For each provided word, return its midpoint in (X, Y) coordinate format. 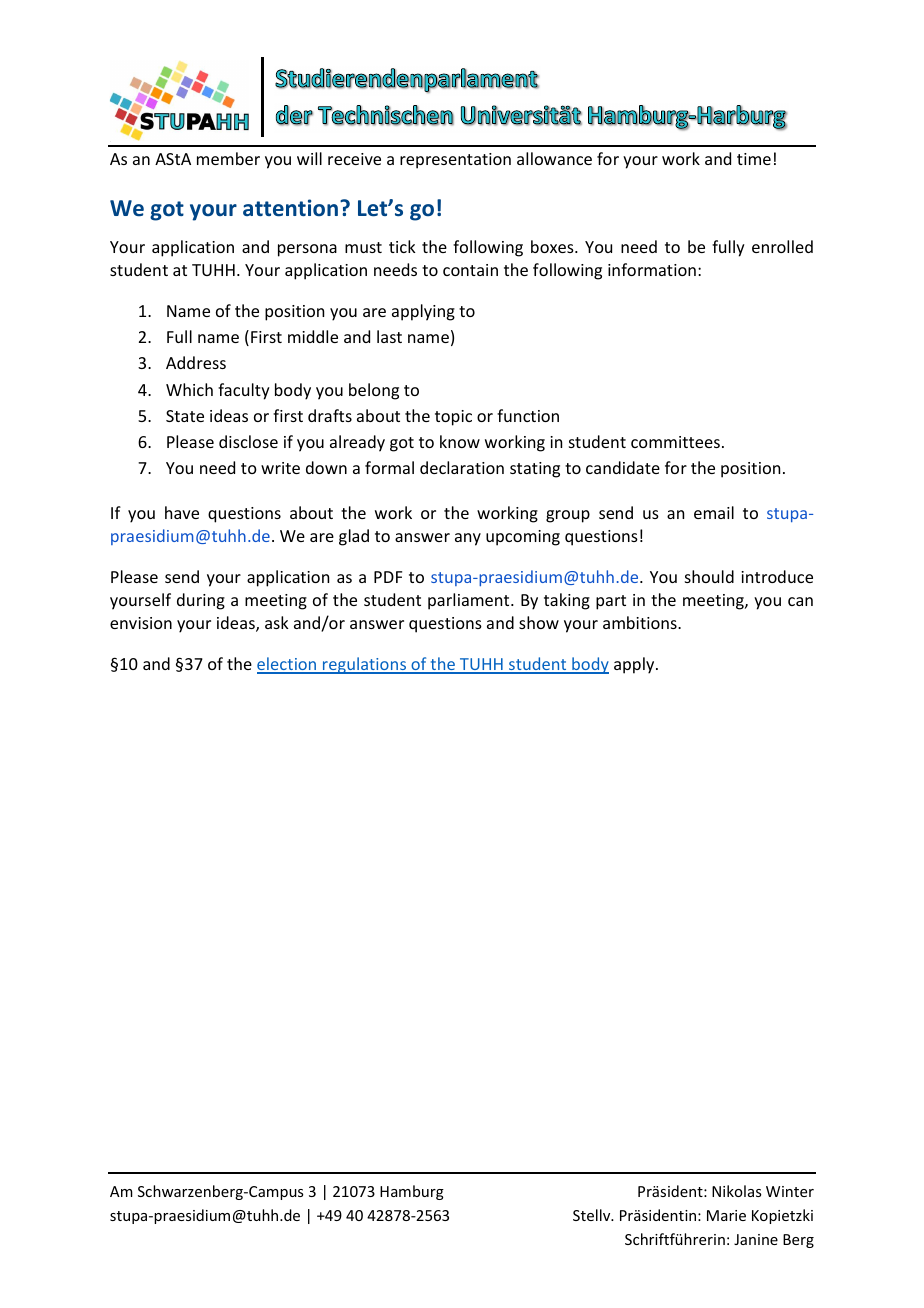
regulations (365, 665)
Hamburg (412, 1192)
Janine (756, 1239)
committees (675, 442)
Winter (790, 1191)
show (539, 622)
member (228, 158)
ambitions (641, 622)
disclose (248, 441)
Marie (726, 1215)
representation (455, 161)
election (288, 665)
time (754, 159)
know (460, 441)
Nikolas (736, 1191)
